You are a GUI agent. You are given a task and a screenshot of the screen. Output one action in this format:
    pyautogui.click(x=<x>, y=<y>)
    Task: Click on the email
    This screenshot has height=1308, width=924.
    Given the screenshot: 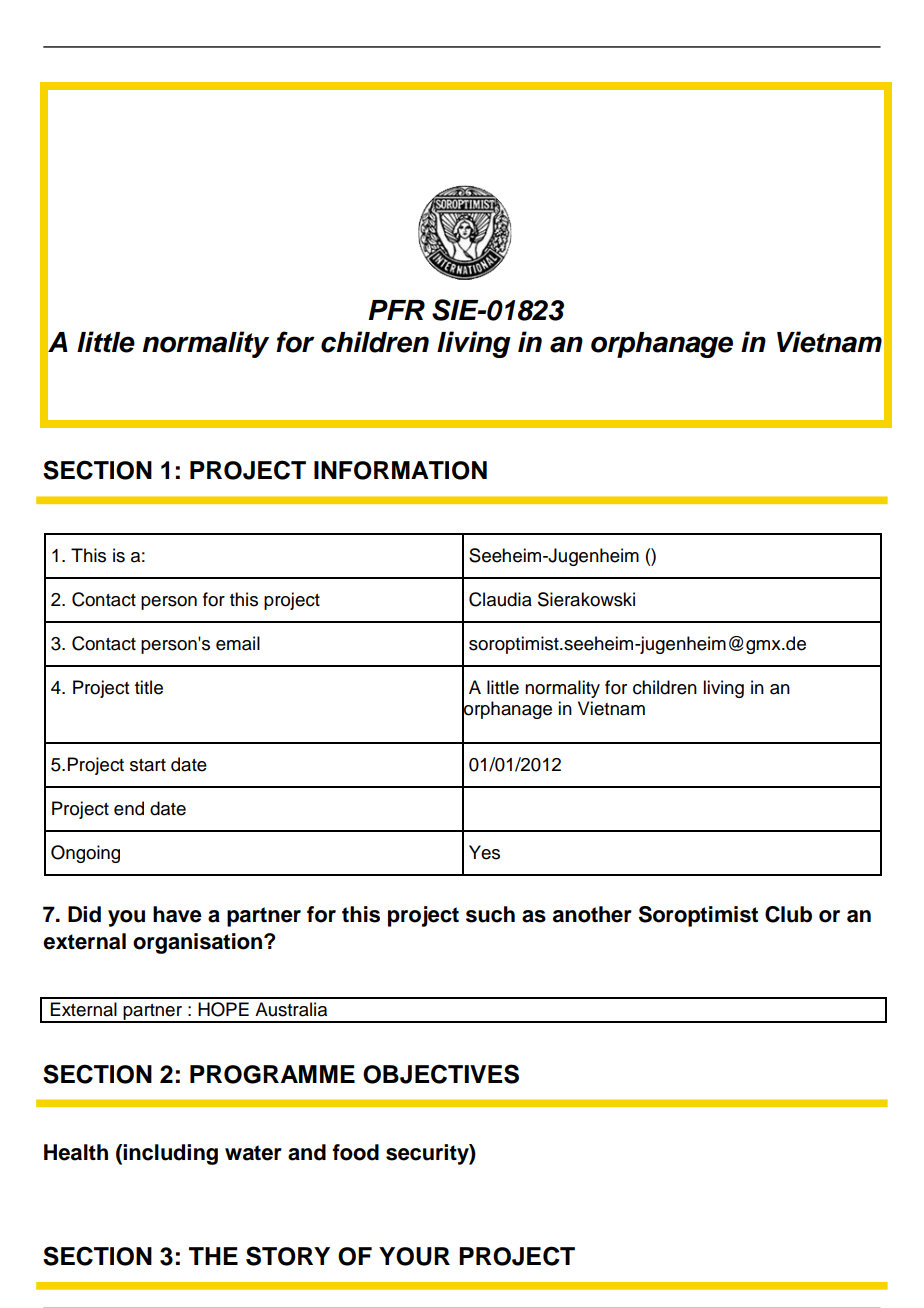 What is the action you would take?
    pyautogui.click(x=238, y=643)
